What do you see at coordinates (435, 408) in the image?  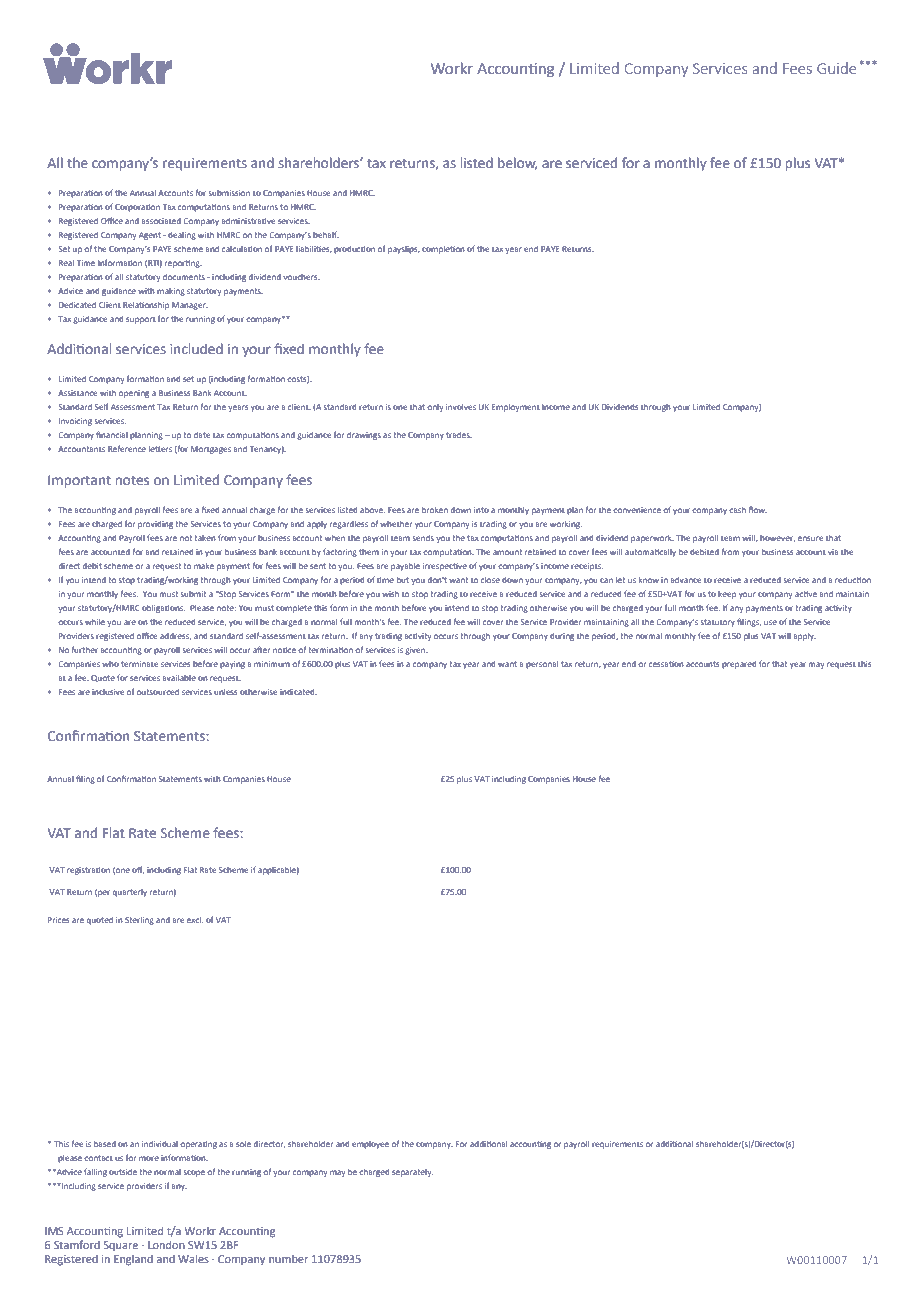 I see `only` at bounding box center [435, 408].
